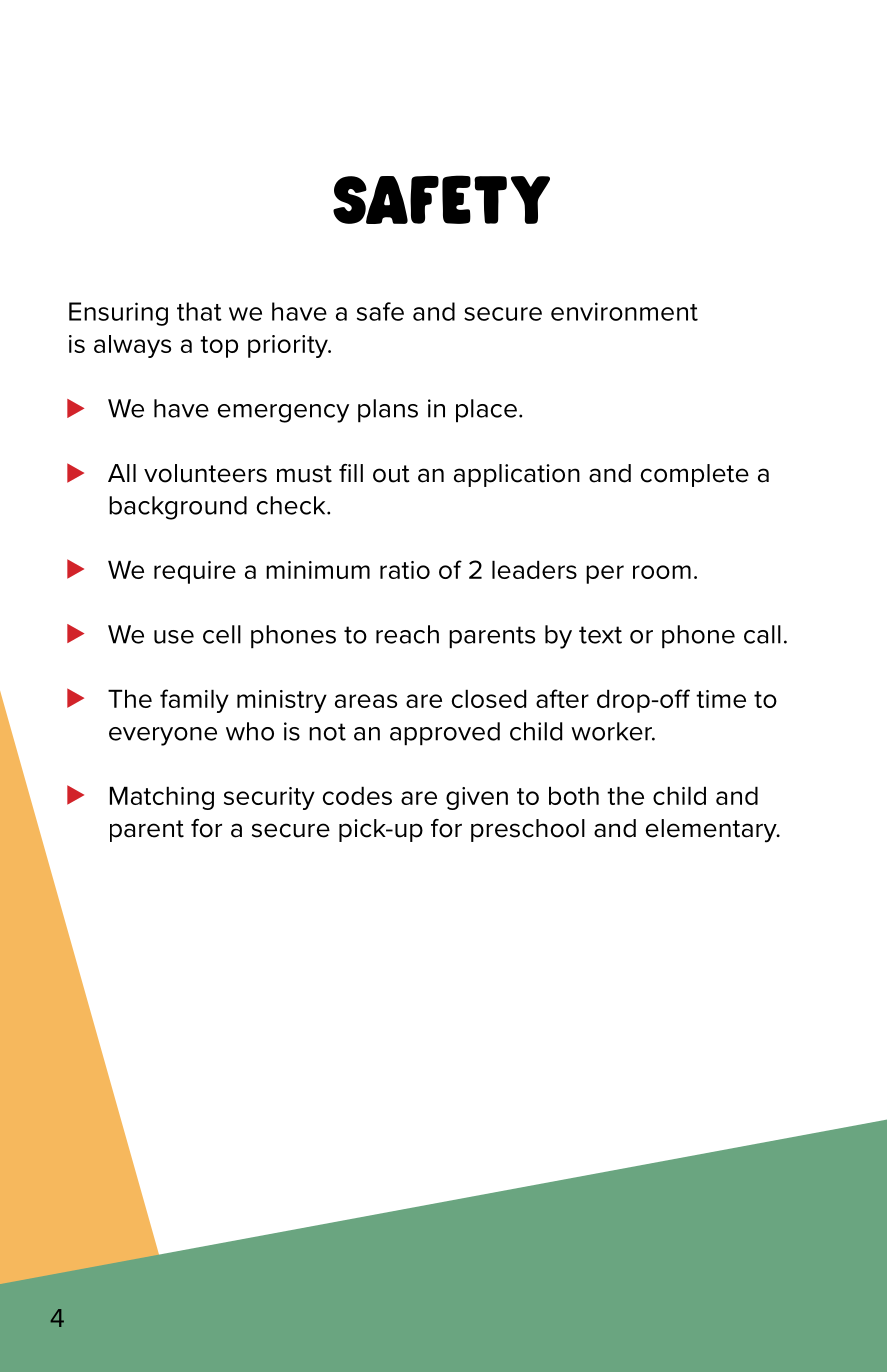 The height and width of the screenshot is (1372, 887). I want to click on per, so click(605, 574).
